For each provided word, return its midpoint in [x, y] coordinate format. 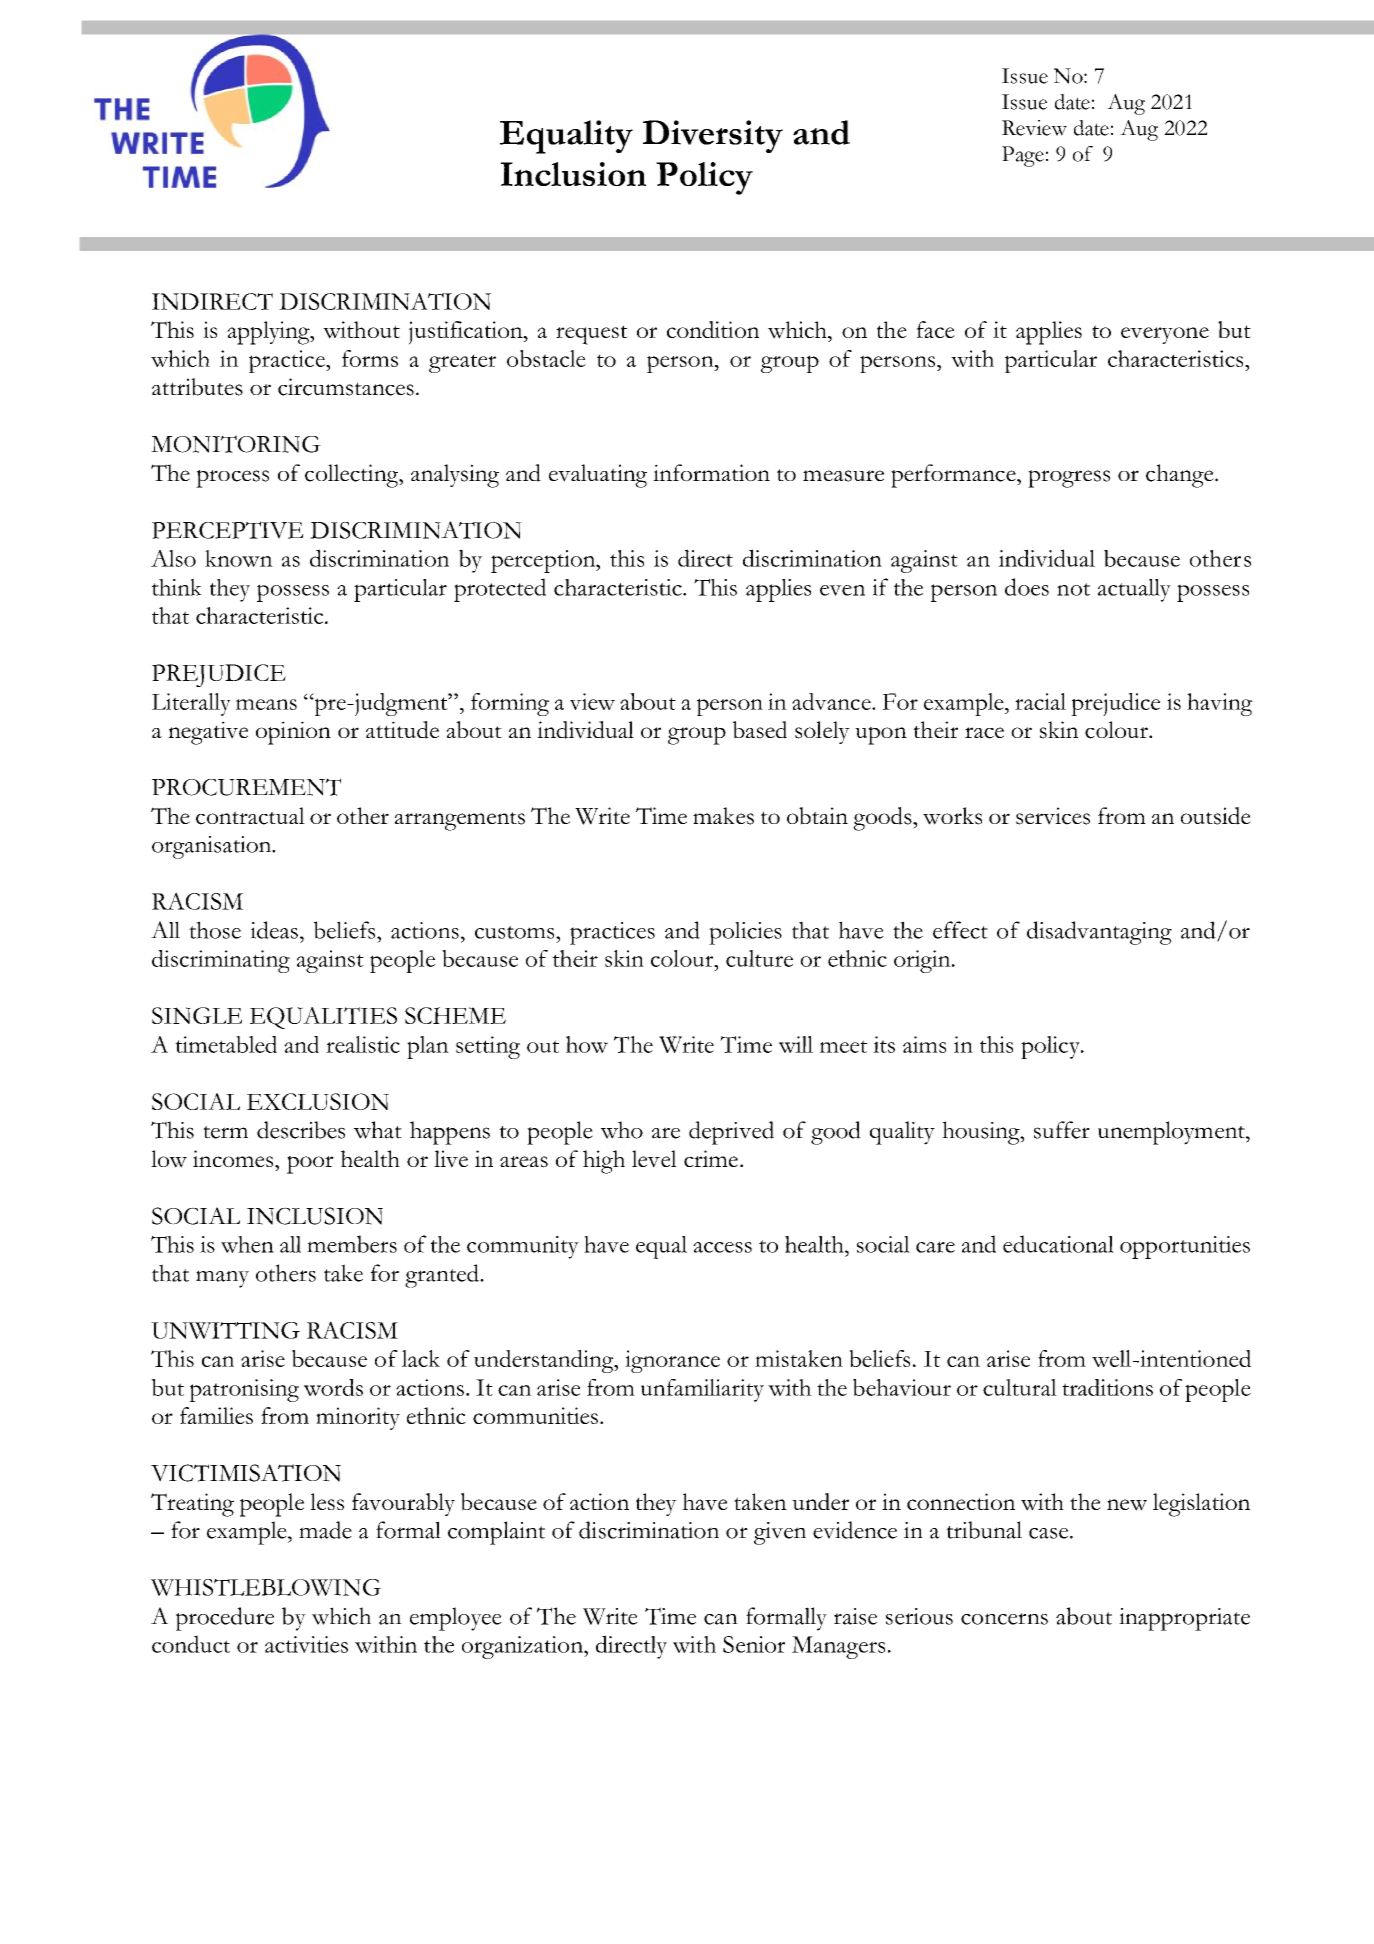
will [796, 1044]
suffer [1062, 1130]
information [711, 473]
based [760, 730]
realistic [363, 1044]
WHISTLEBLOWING [266, 1587]
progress [1069, 479]
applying [269, 333]
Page [1023, 156]
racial [1040, 701]
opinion [293, 733]
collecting [353, 476]
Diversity [713, 136]
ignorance [672, 1361]
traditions [1107, 1387]
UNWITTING [225, 1330]
